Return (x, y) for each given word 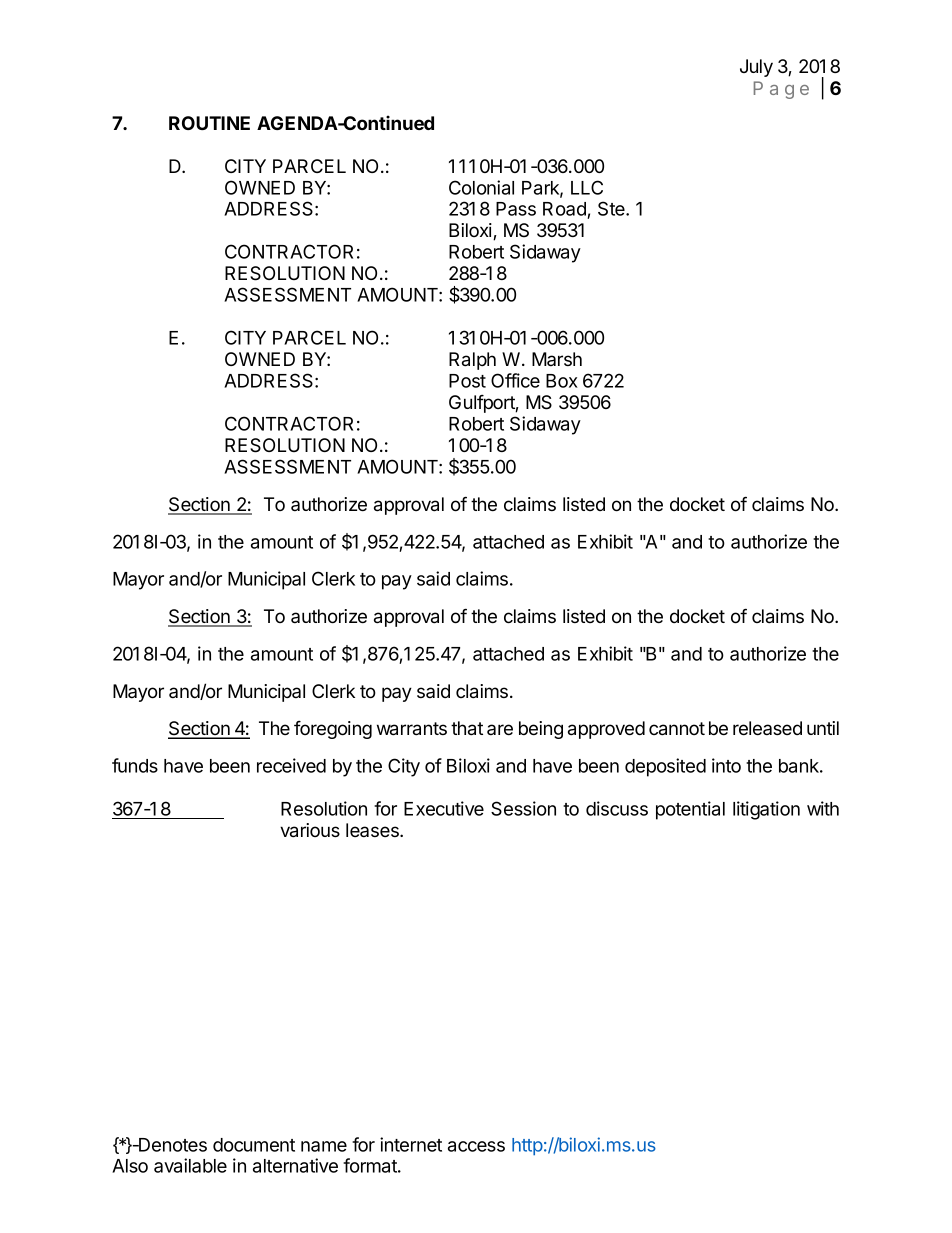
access (476, 1146)
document (254, 1145)
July (756, 68)
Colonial (481, 187)
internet (411, 1144)
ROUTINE (209, 123)
